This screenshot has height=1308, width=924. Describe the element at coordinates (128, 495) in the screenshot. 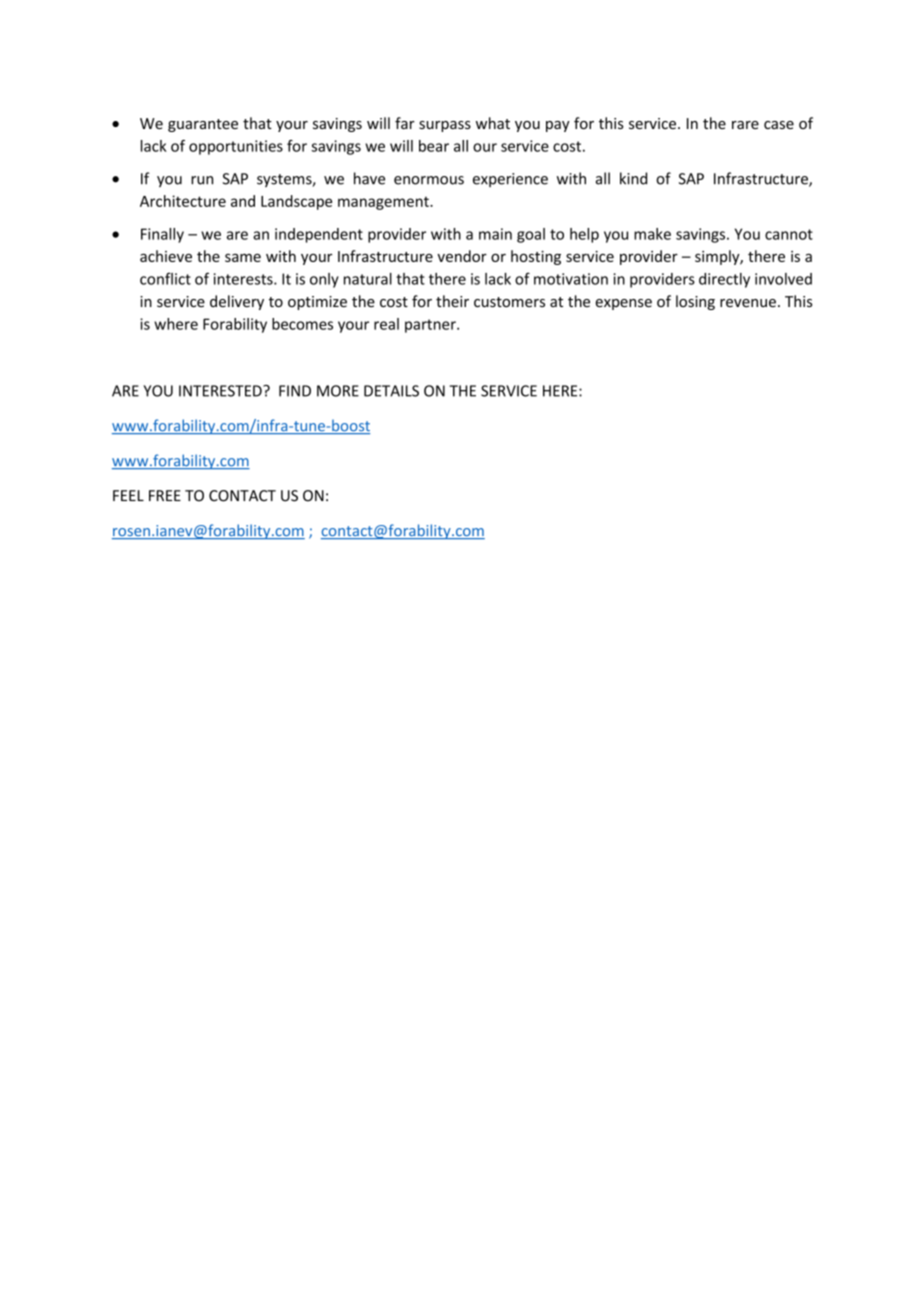

I see `FEEL` at that location.
